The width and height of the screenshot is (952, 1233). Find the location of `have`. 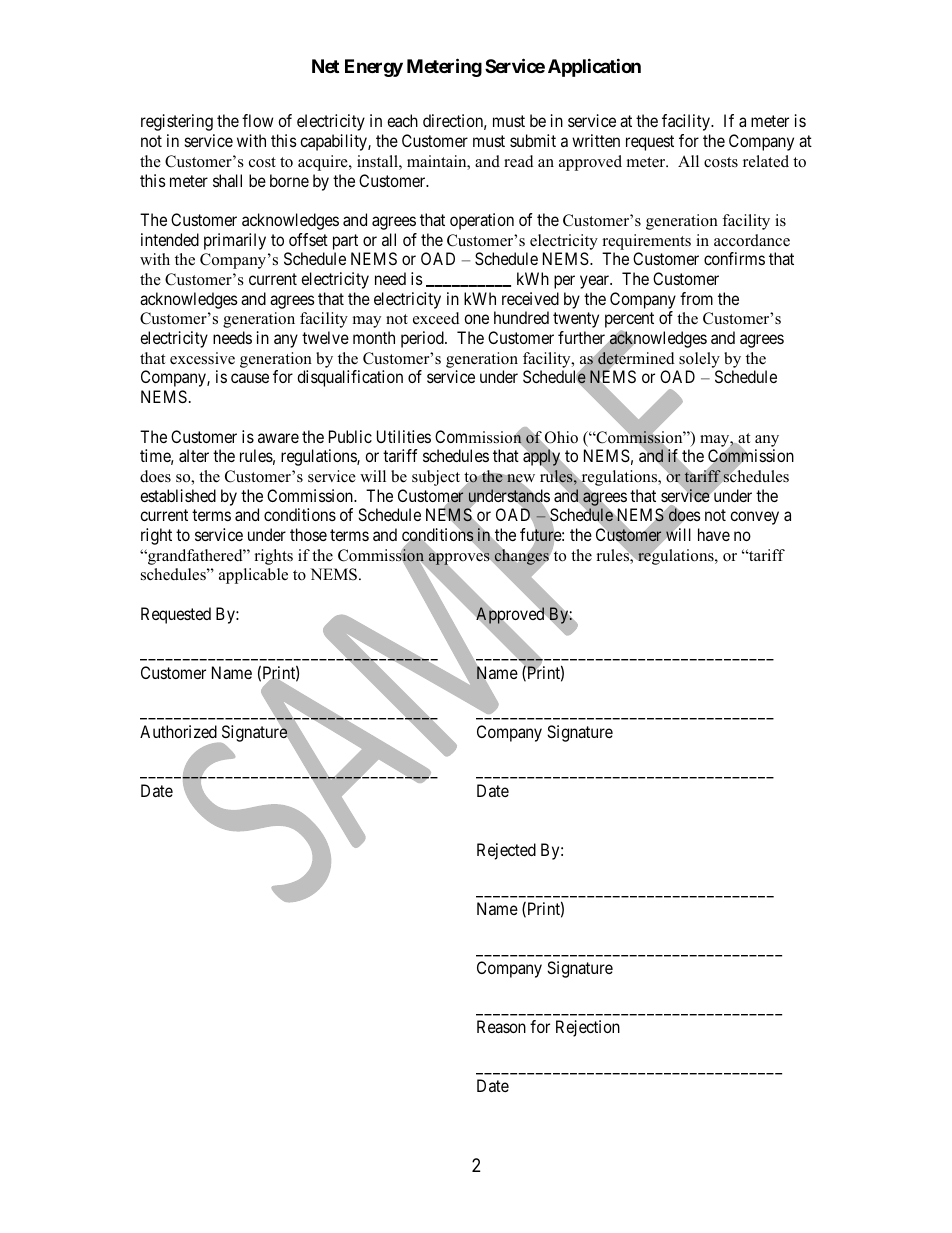

have is located at coordinates (714, 534).
